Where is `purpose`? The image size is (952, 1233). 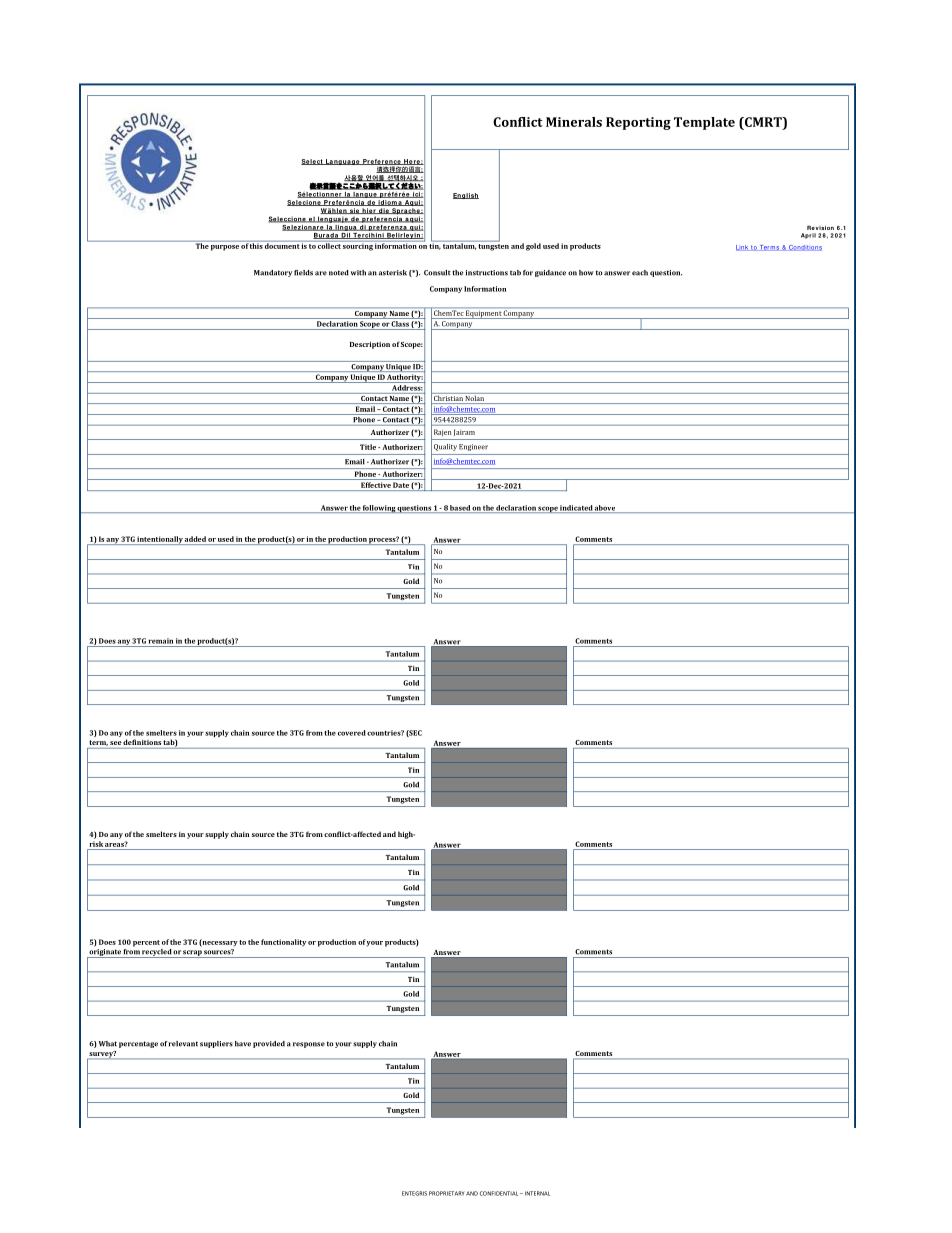 purpose is located at coordinates (225, 248).
